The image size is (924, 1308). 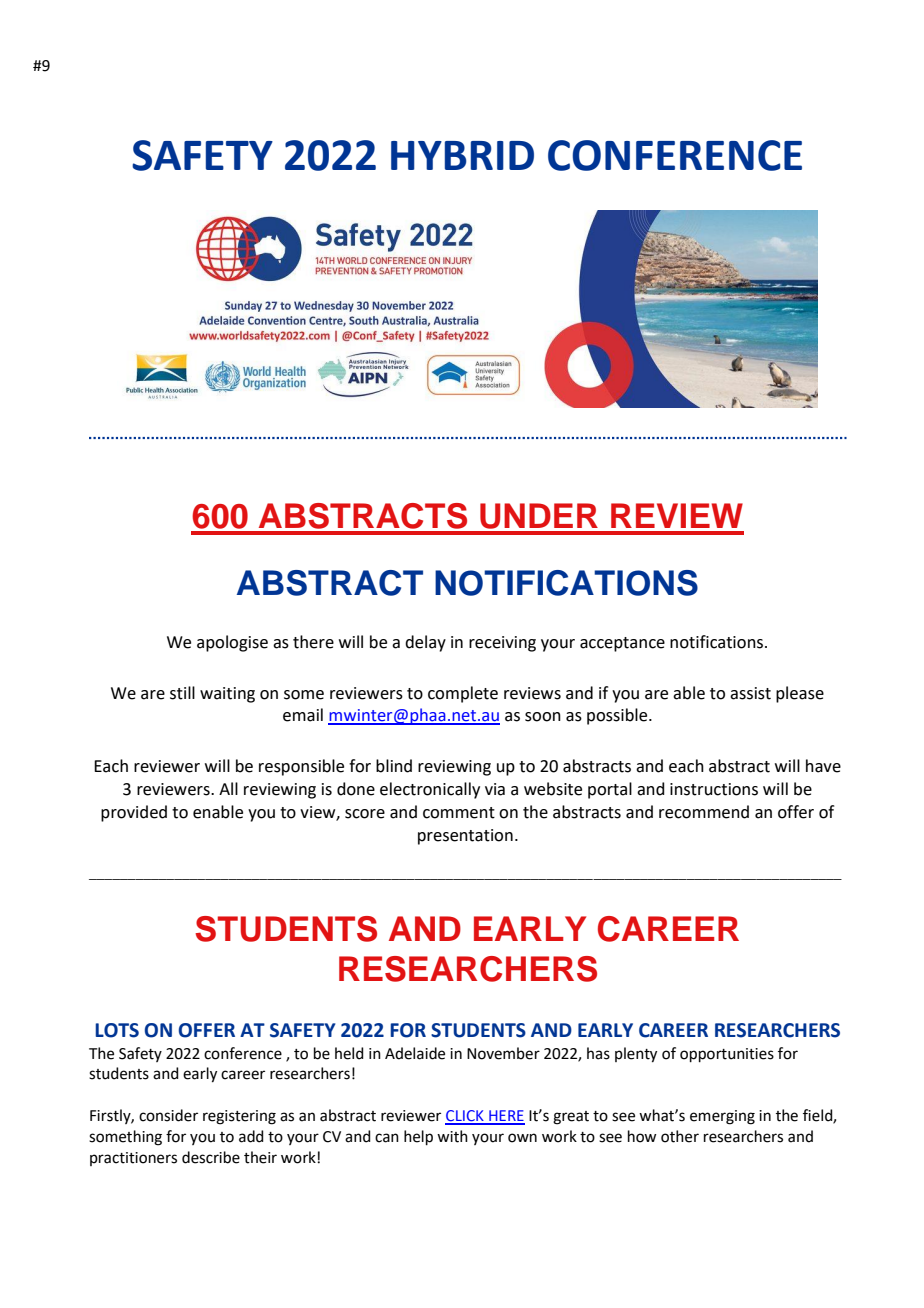 I want to click on receiving, so click(x=502, y=644).
